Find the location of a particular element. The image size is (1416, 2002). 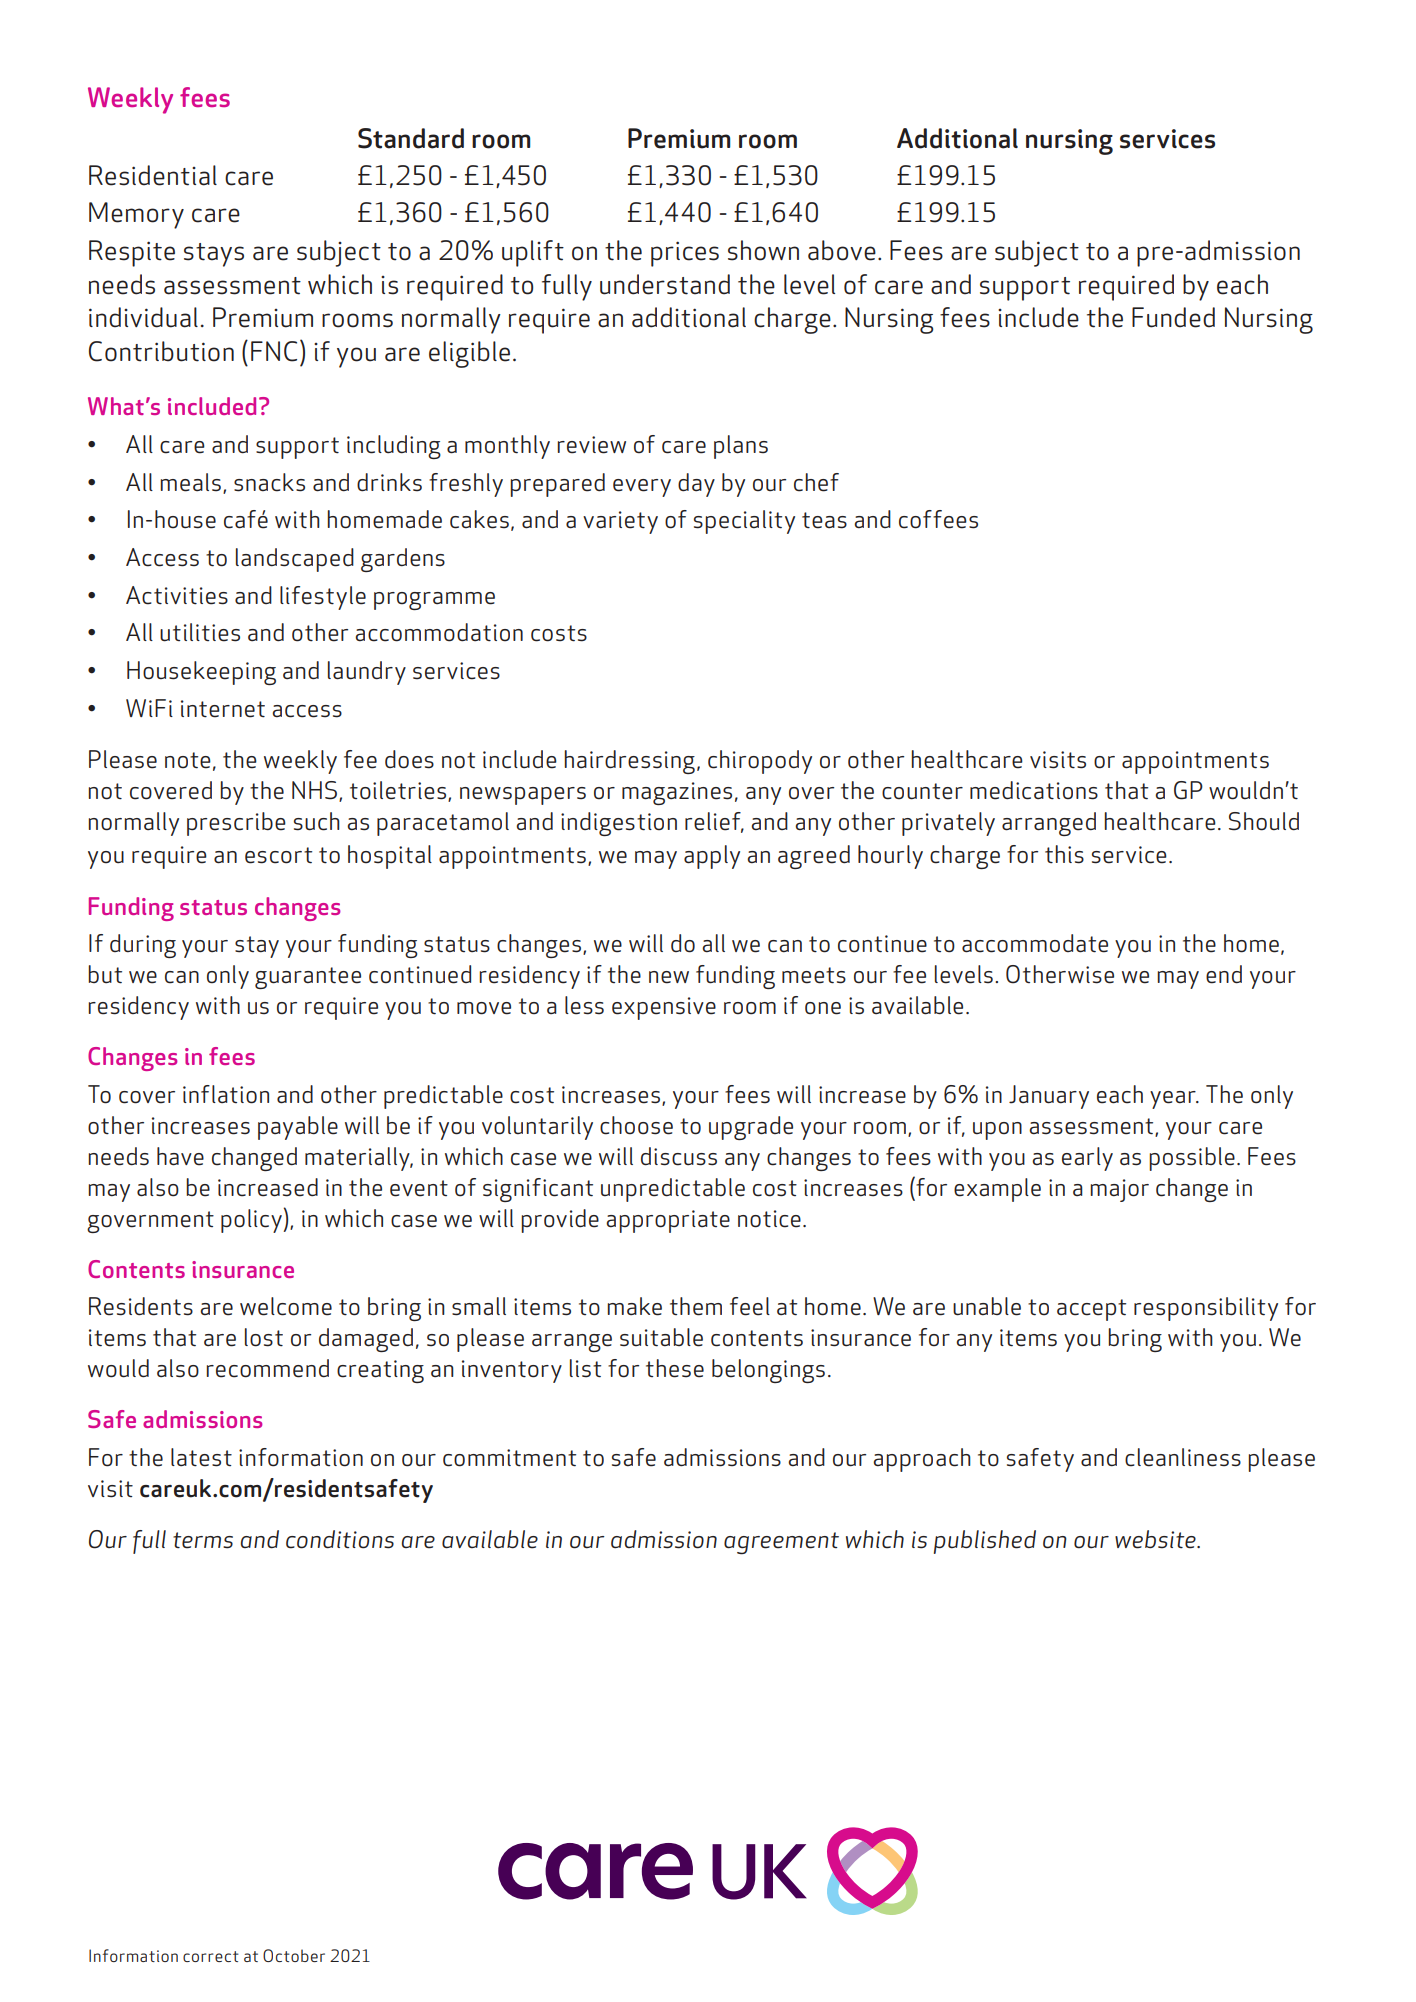

them is located at coordinates (696, 1306).
